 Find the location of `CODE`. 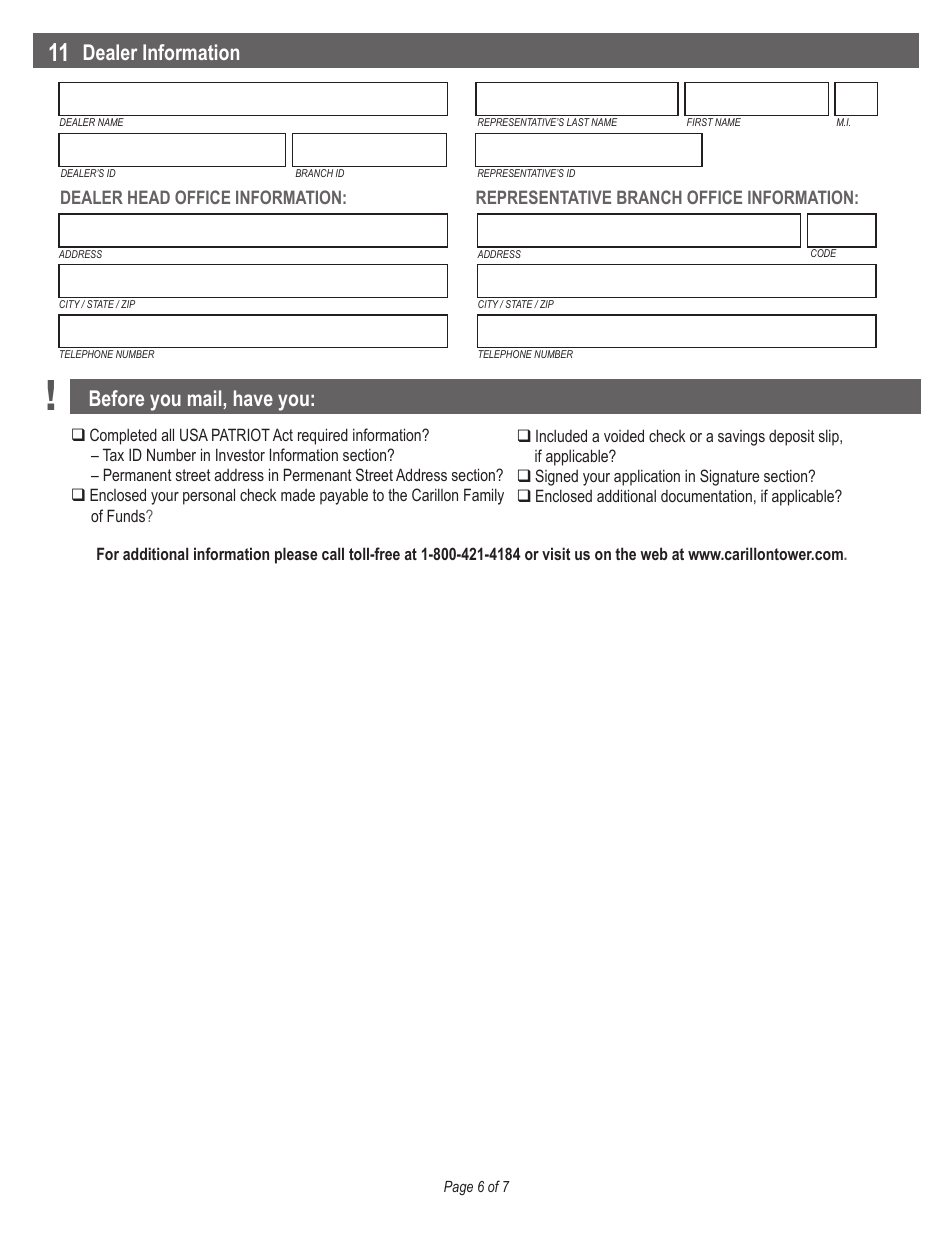

CODE is located at coordinates (824, 252).
